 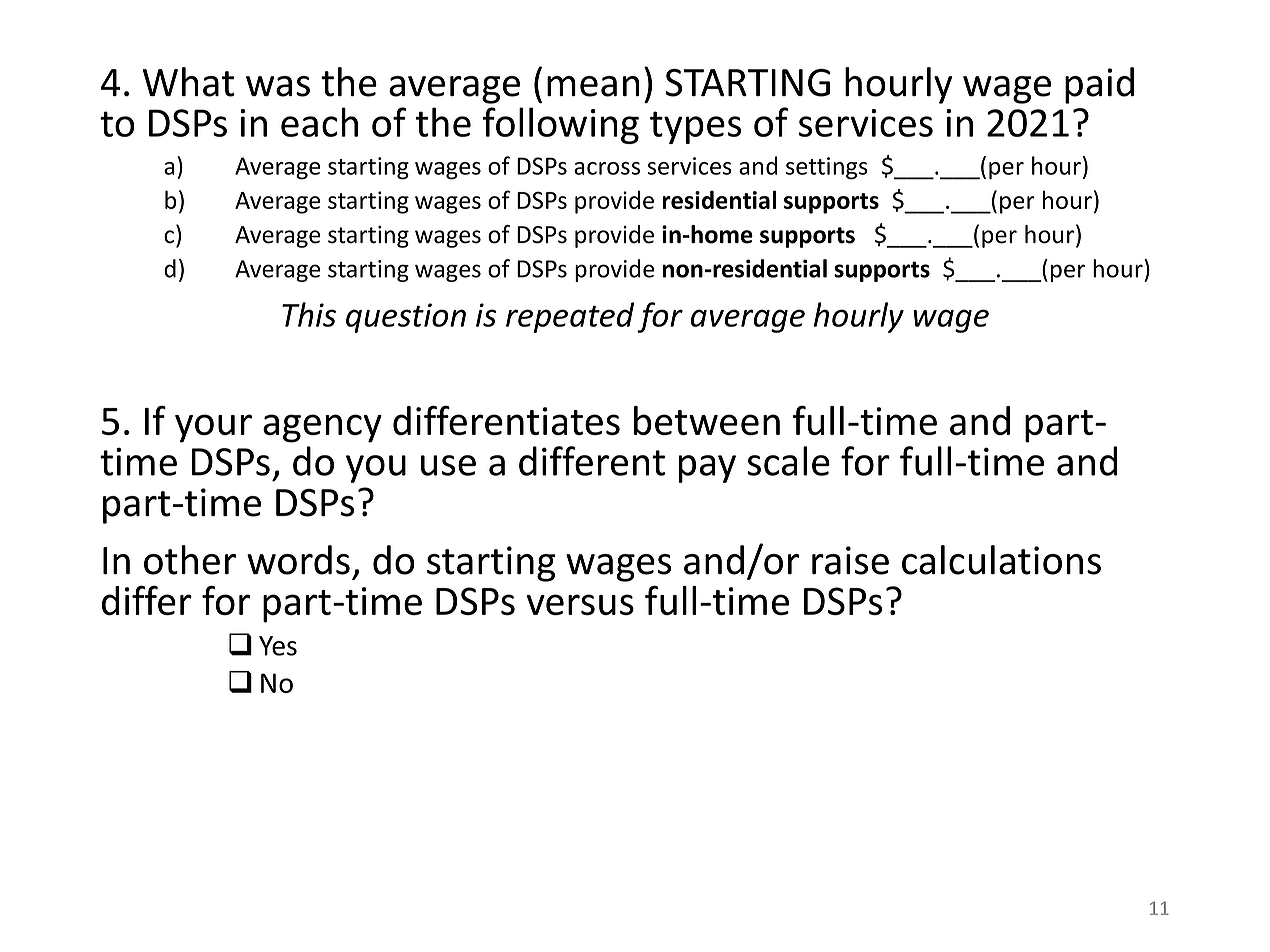 I want to click on across, so click(x=607, y=168).
